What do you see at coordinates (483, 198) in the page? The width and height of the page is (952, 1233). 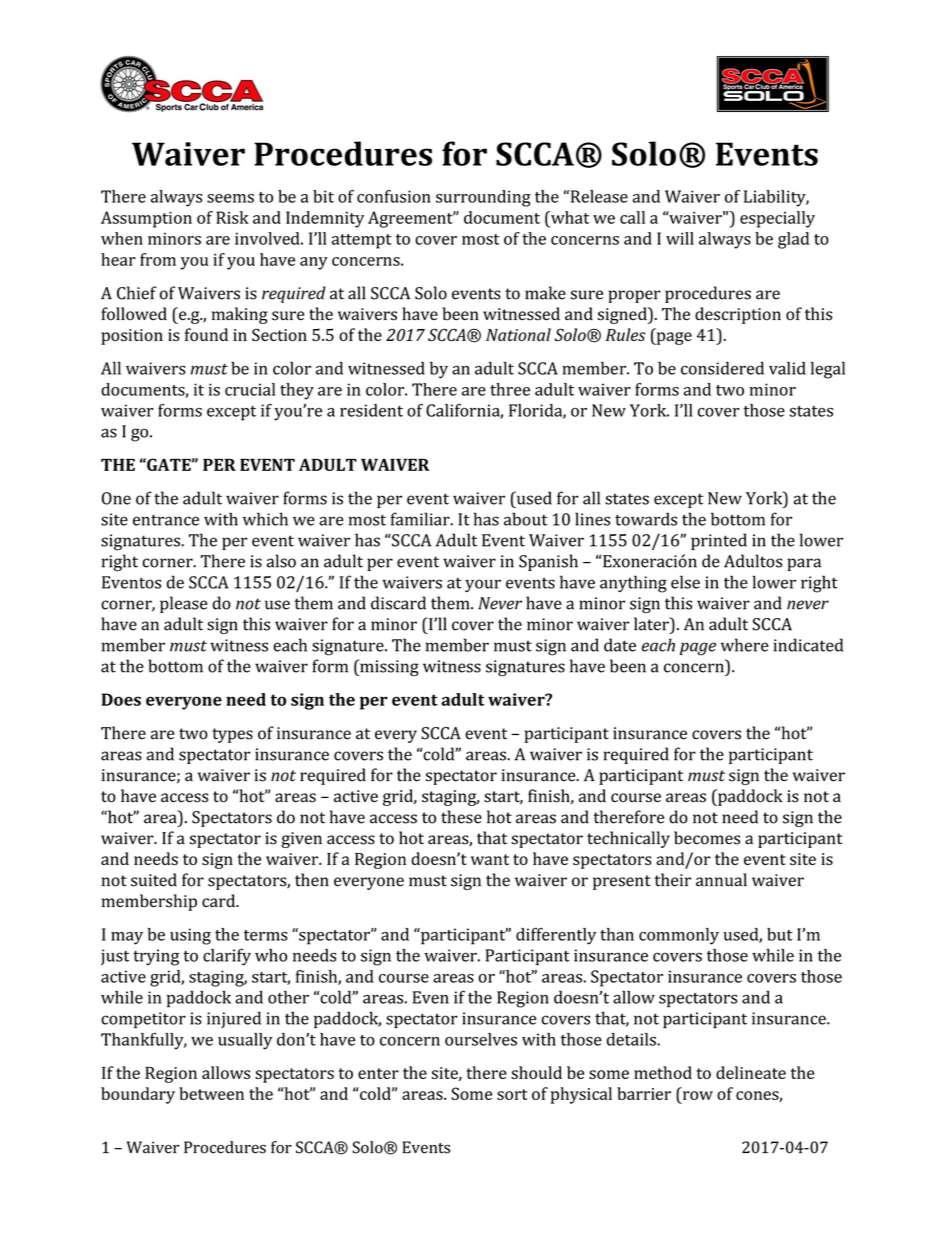 I see `surrounding` at bounding box center [483, 198].
